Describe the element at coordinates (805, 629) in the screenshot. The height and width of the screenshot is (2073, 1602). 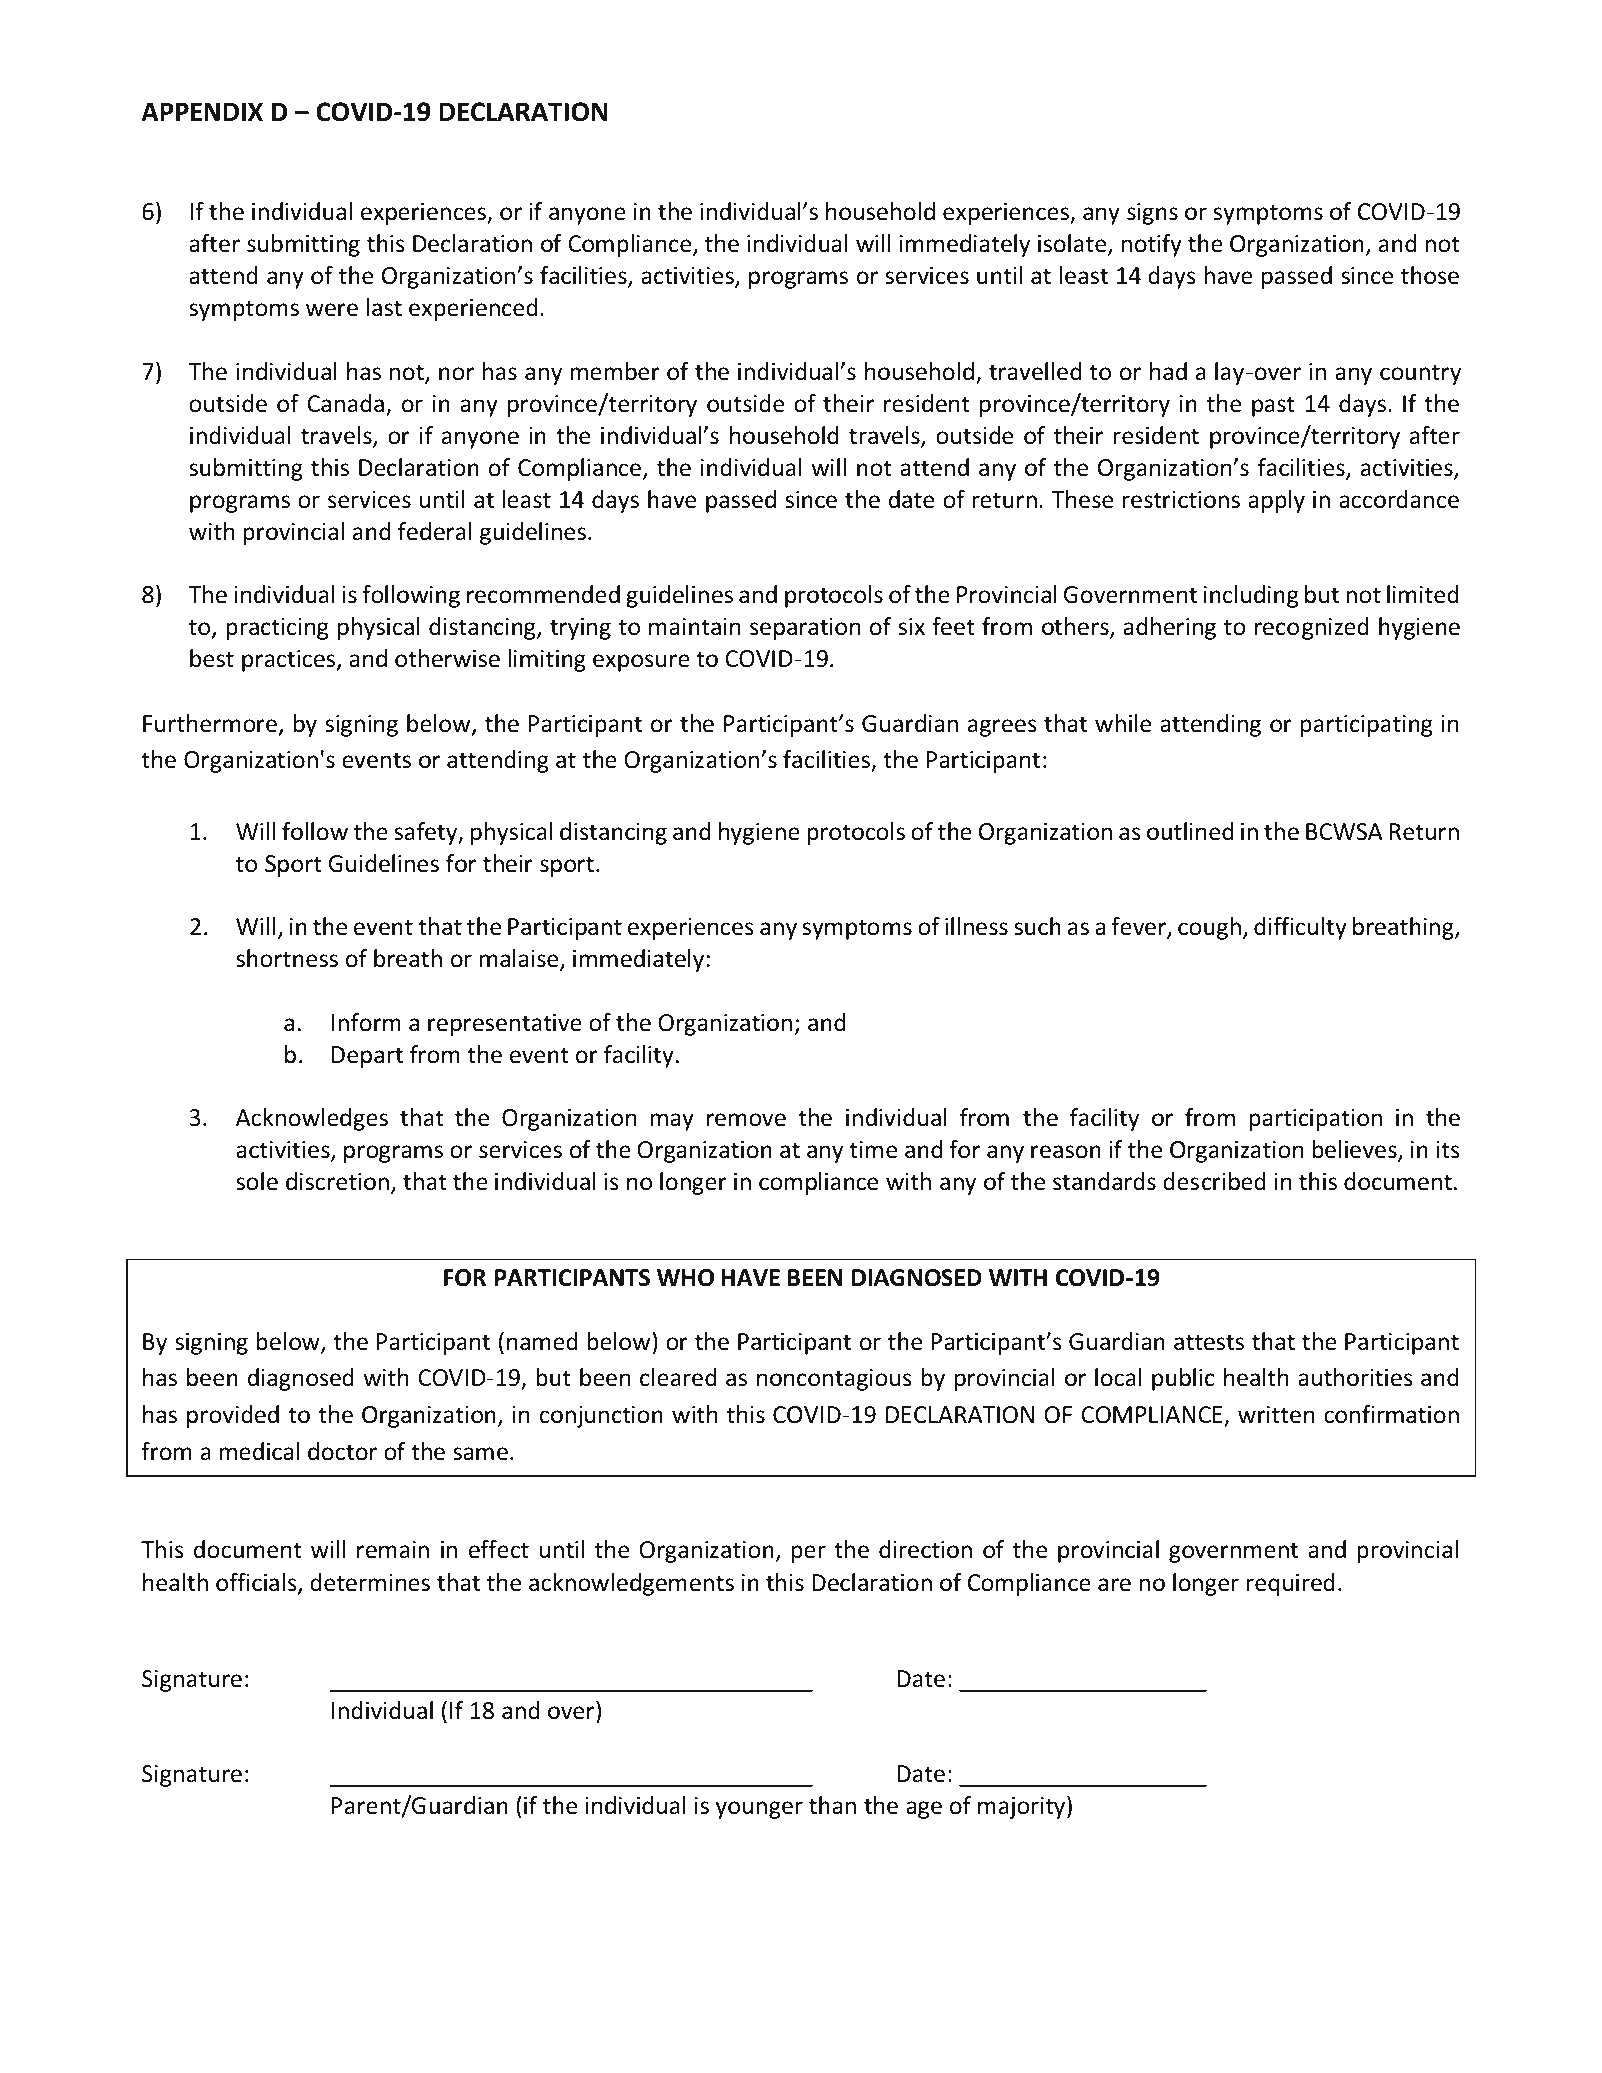
I see `separation` at that location.
